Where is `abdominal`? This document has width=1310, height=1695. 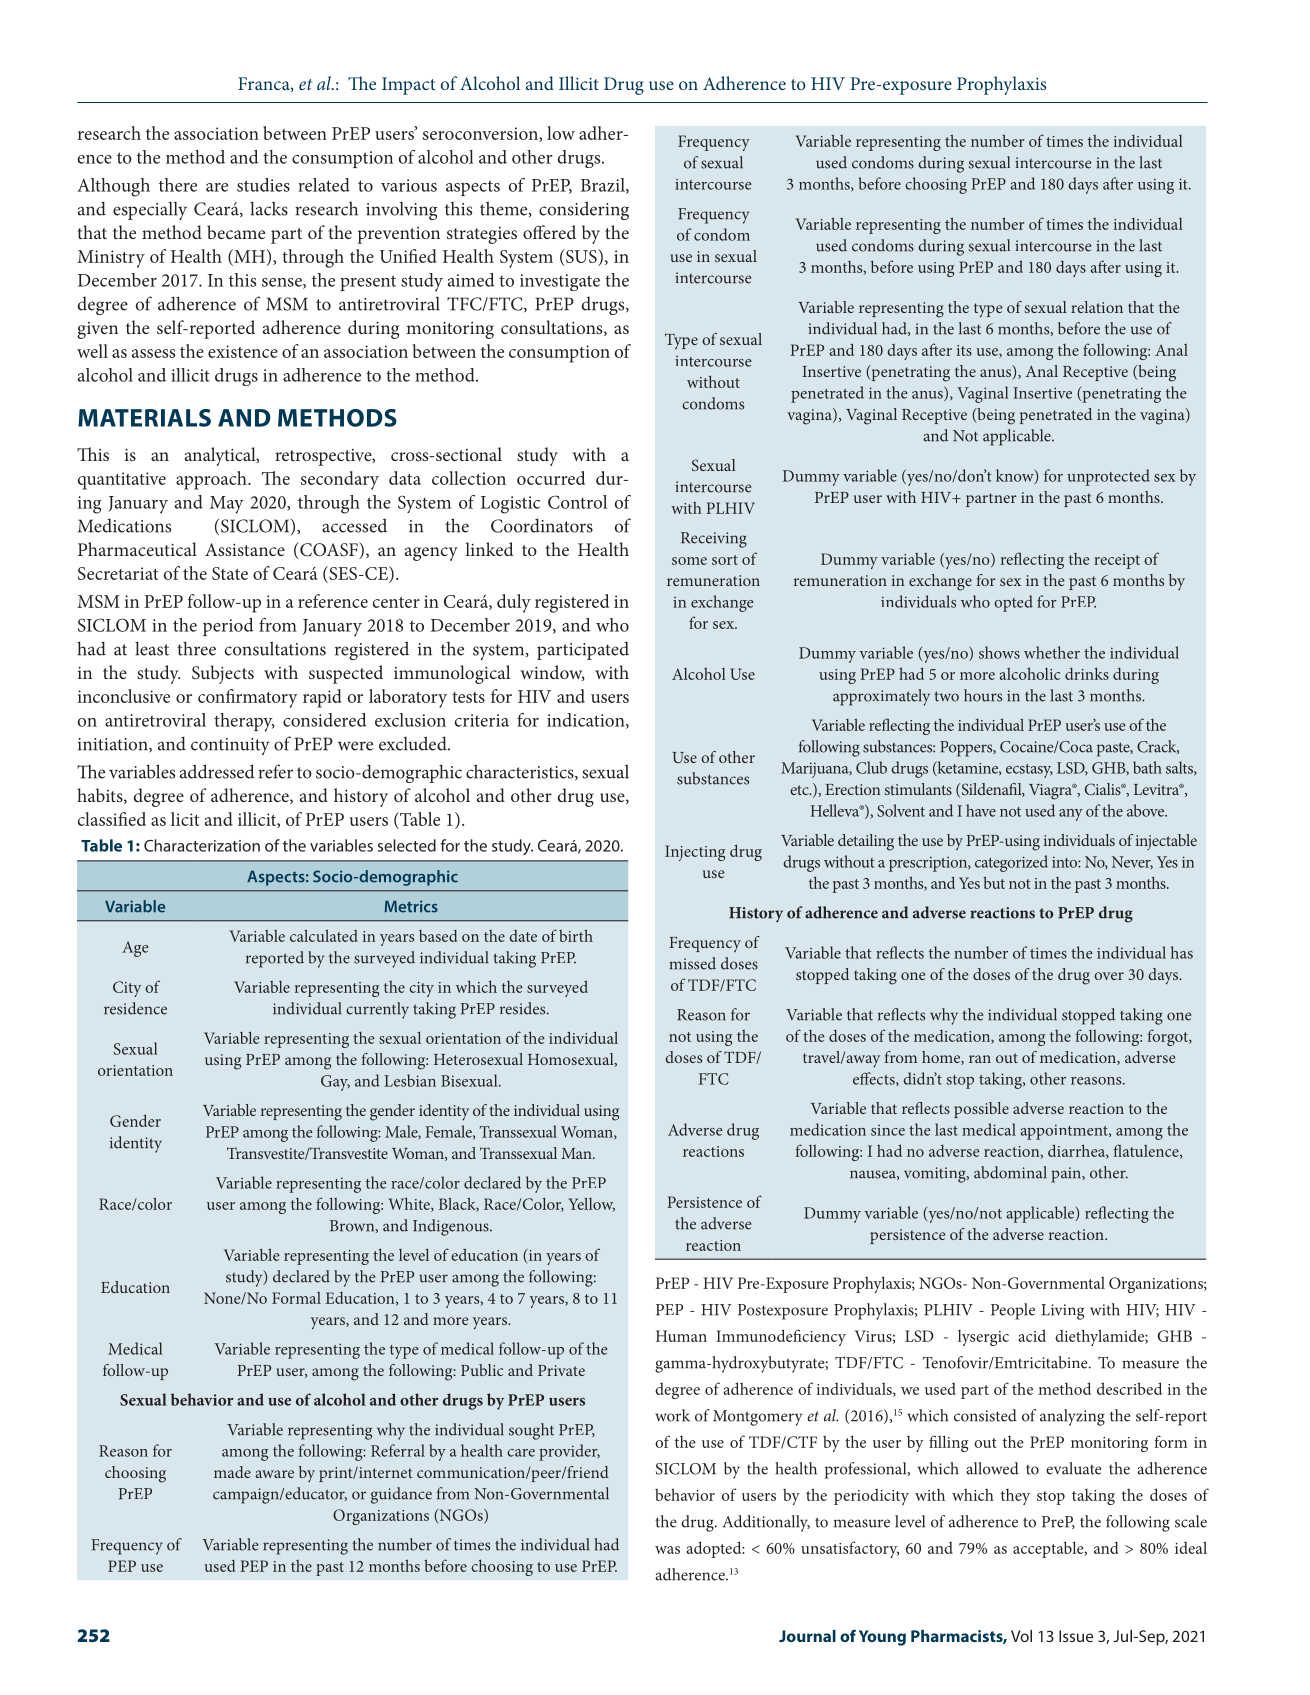 abdominal is located at coordinates (1010, 1172).
